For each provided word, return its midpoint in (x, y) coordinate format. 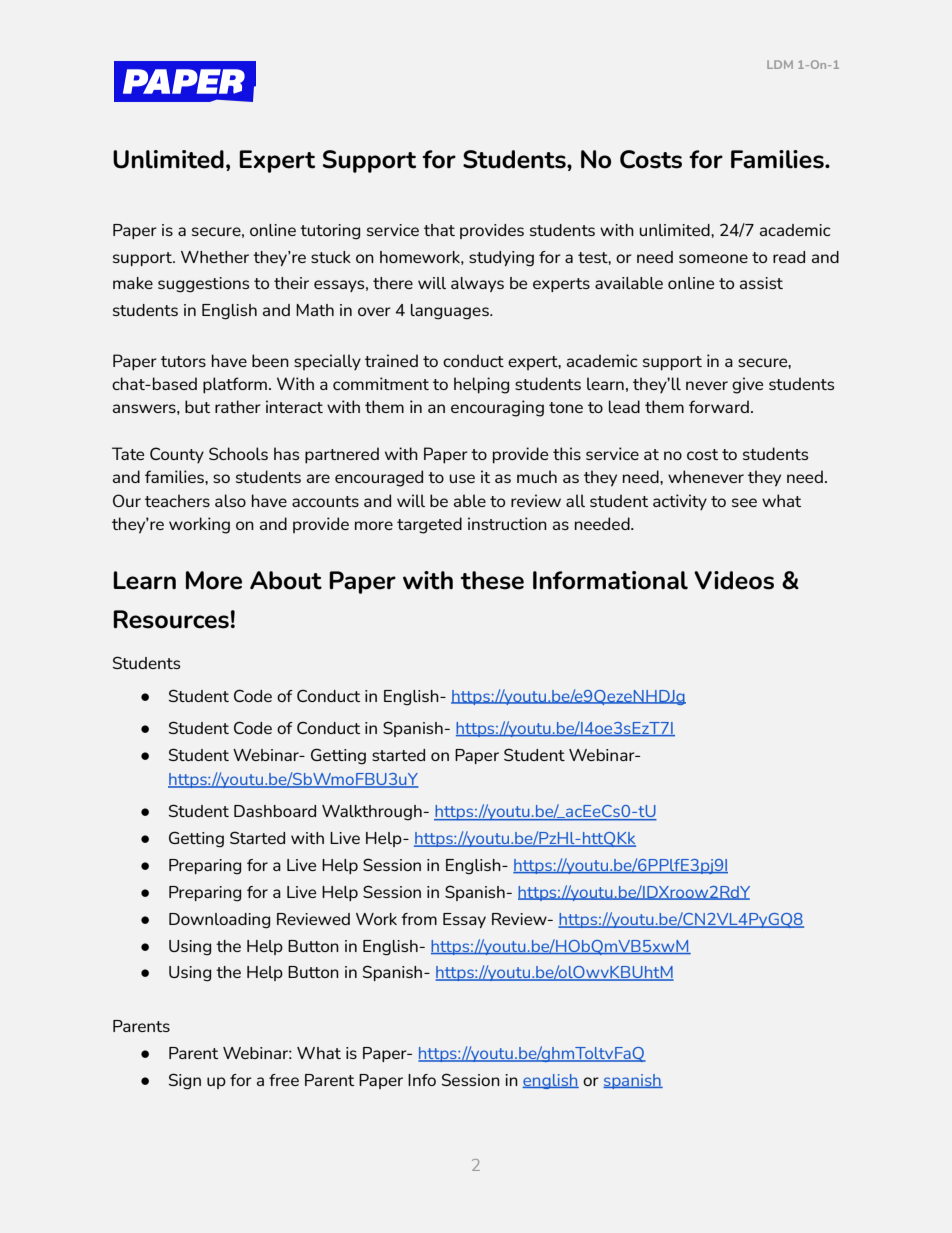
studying (501, 259)
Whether (215, 257)
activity (680, 502)
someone (713, 258)
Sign (185, 1081)
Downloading (219, 921)
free (284, 1080)
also (230, 500)
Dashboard (275, 811)
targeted (429, 525)
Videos (734, 580)
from (419, 919)
